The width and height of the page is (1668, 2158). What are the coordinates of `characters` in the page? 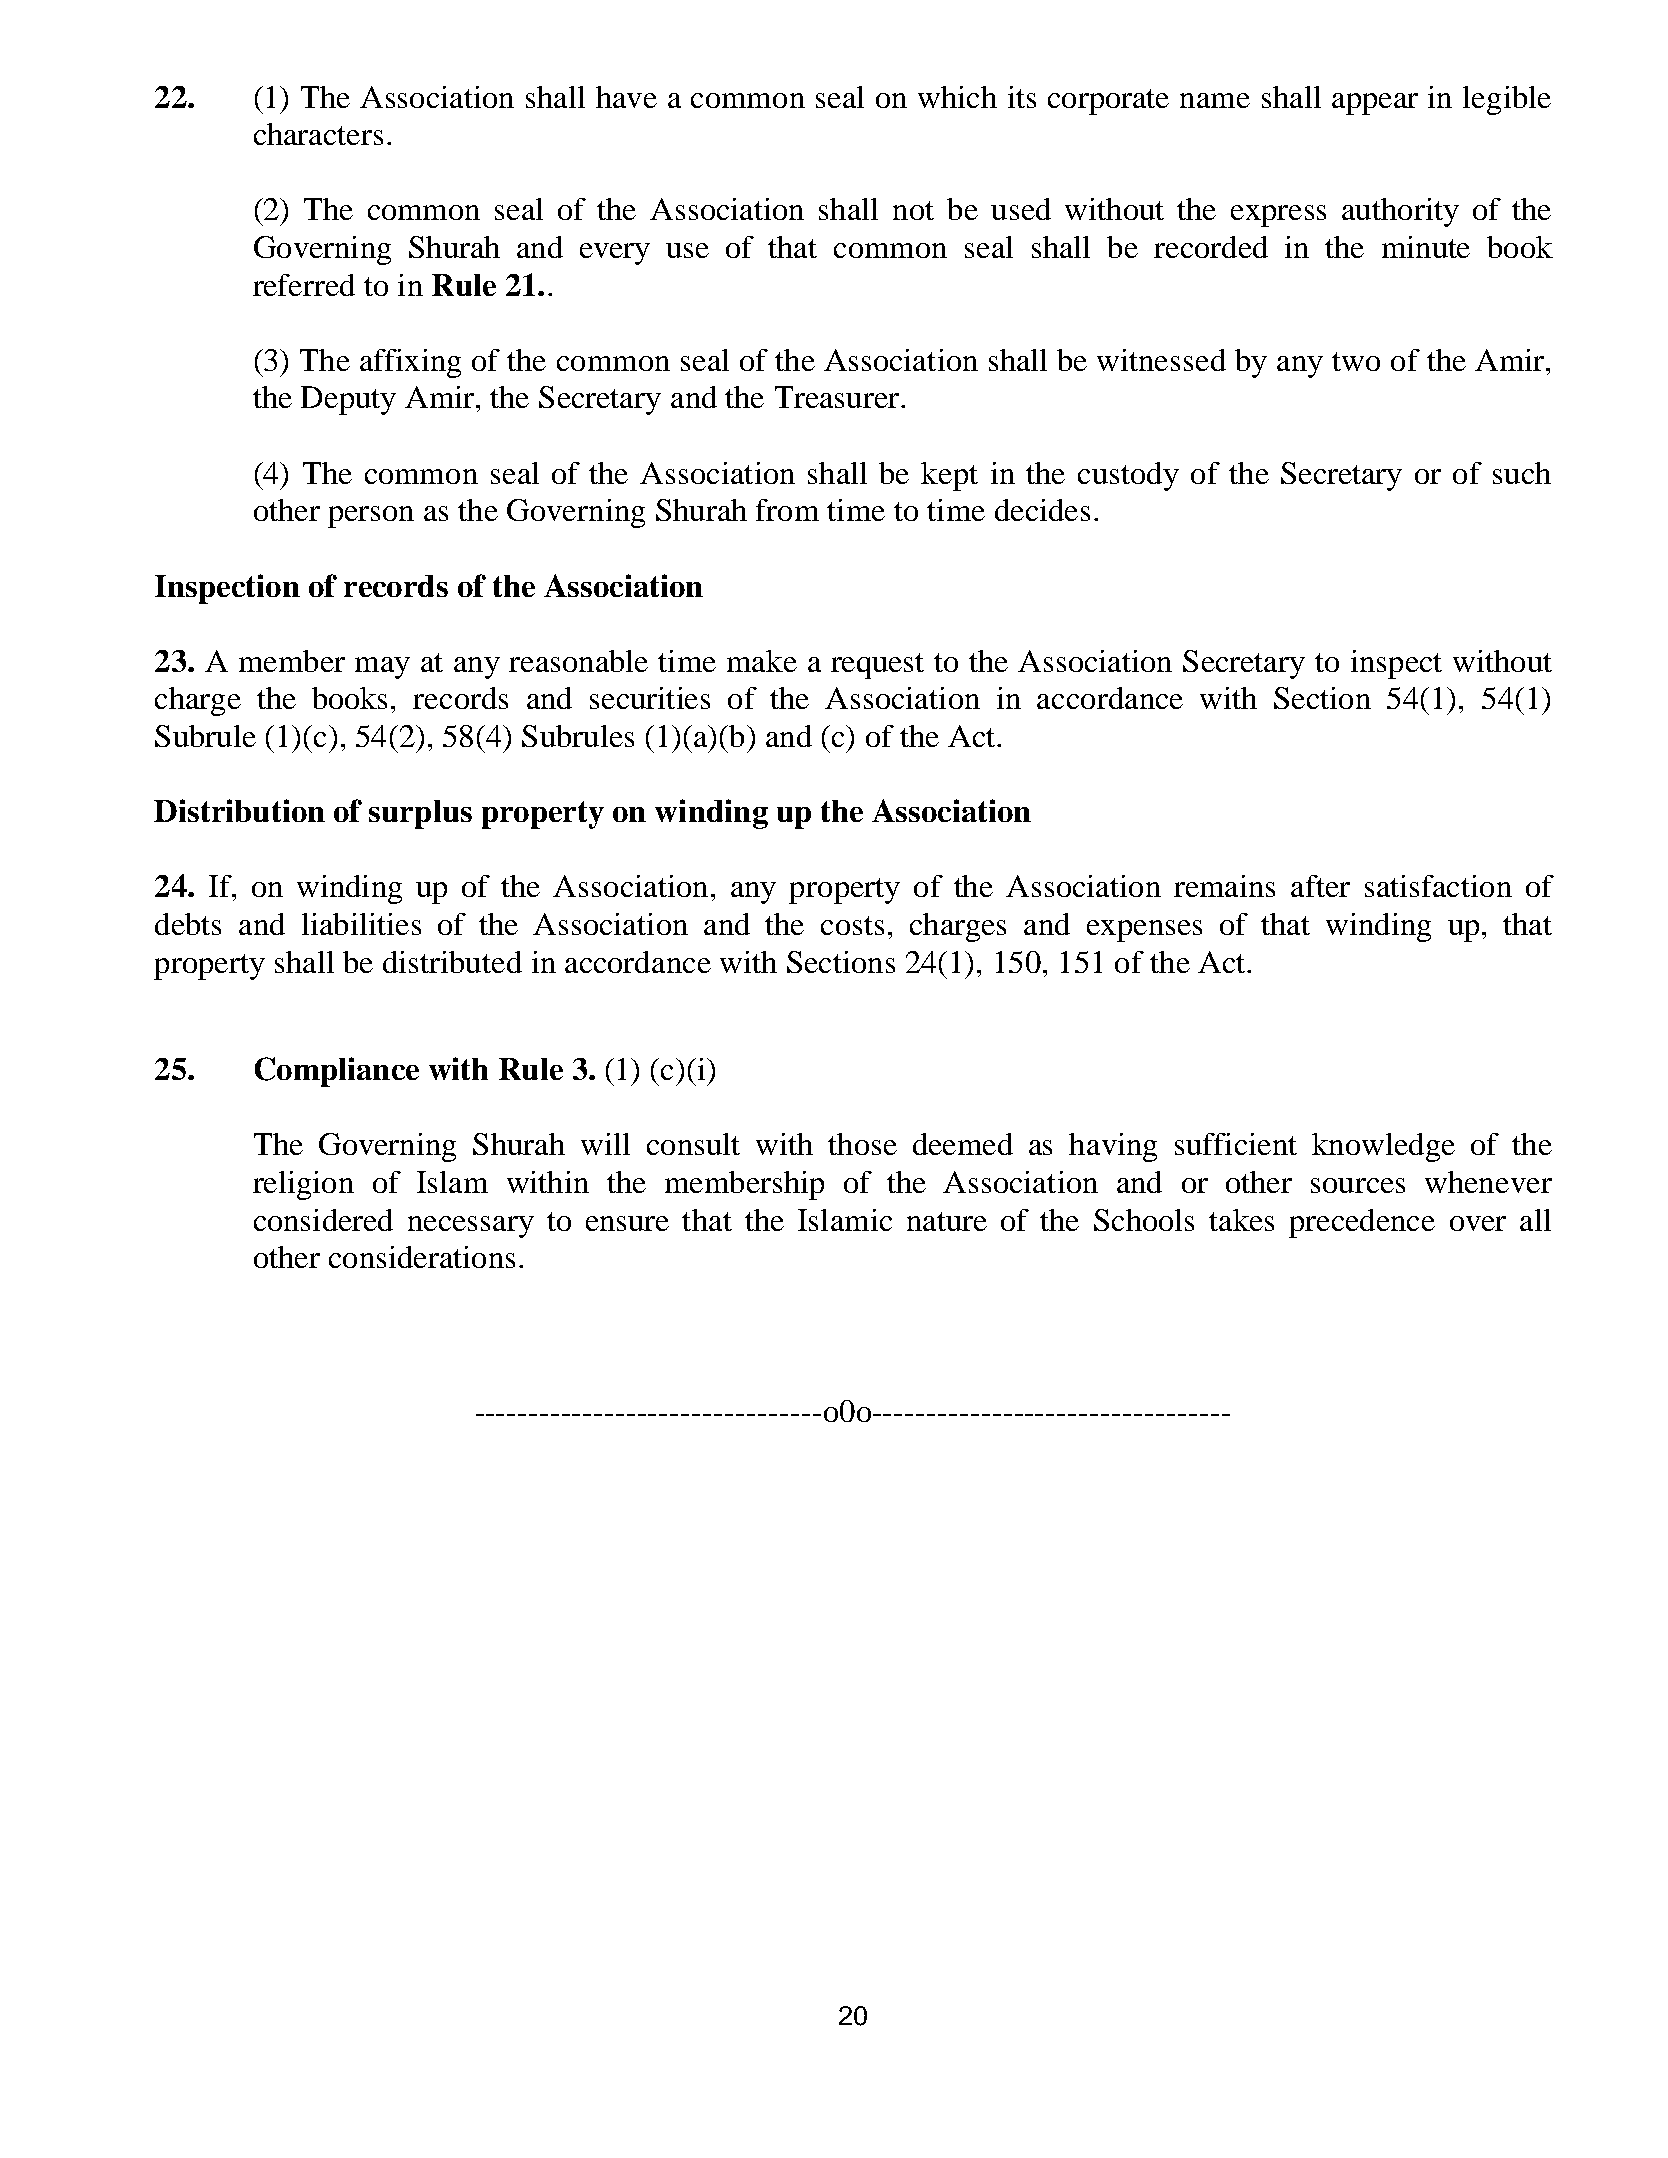 It's located at (318, 134).
